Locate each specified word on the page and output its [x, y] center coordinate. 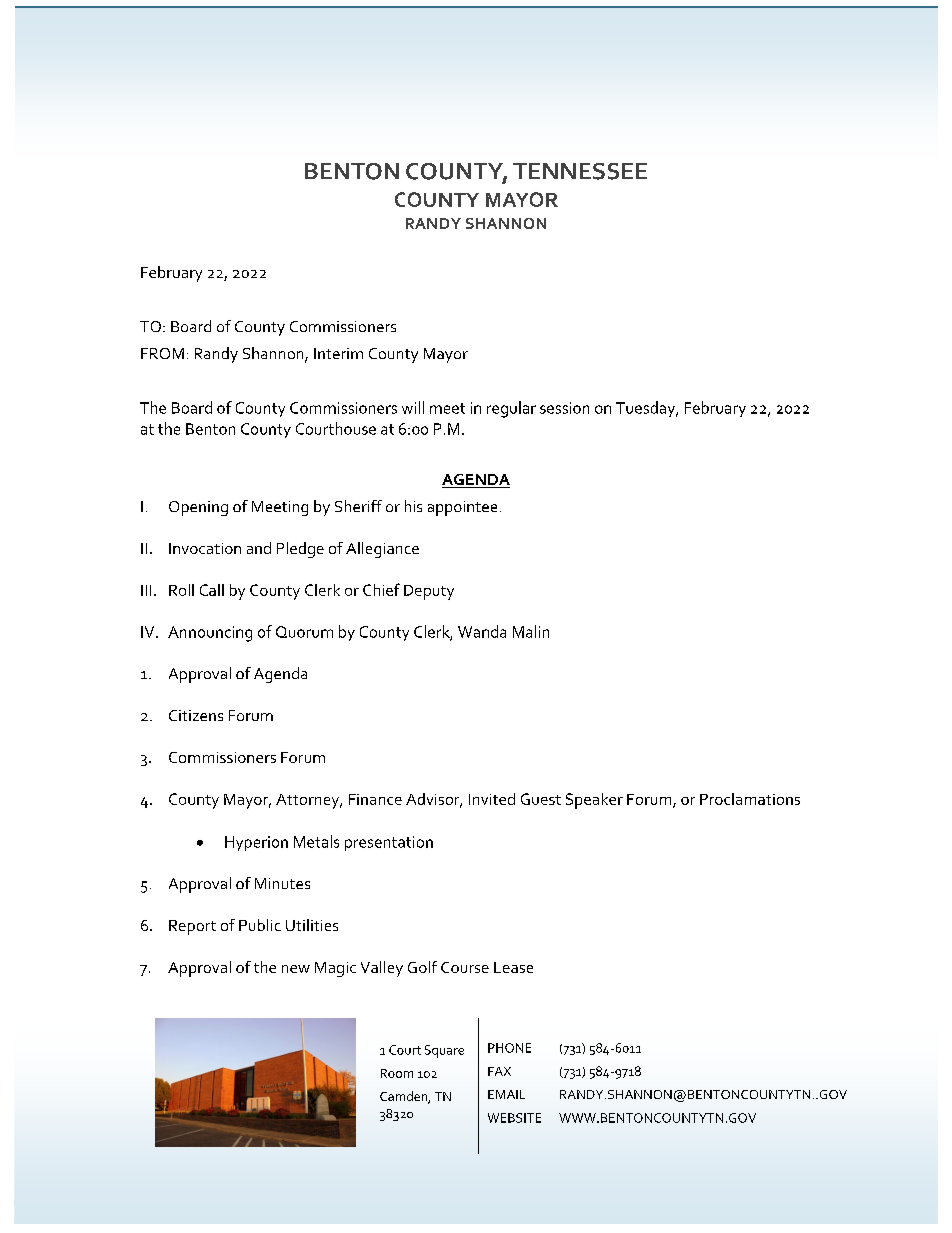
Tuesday [647, 409]
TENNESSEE [580, 171]
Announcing [210, 634]
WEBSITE [514, 1118]
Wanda [482, 631]
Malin [531, 631]
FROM [162, 353]
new [296, 969]
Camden [404, 1097]
